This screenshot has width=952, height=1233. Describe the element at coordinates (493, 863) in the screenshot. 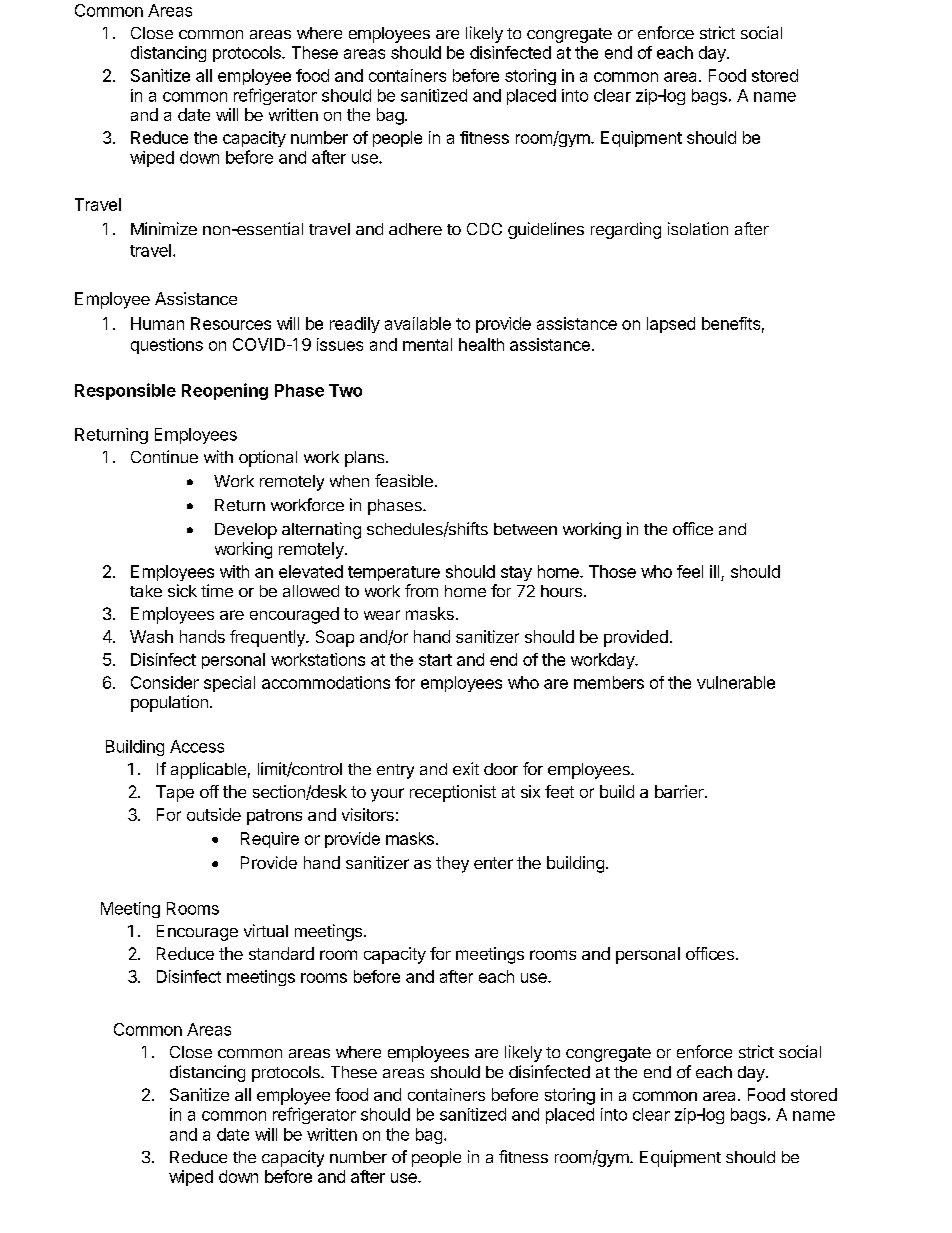

I see `enter` at that location.
